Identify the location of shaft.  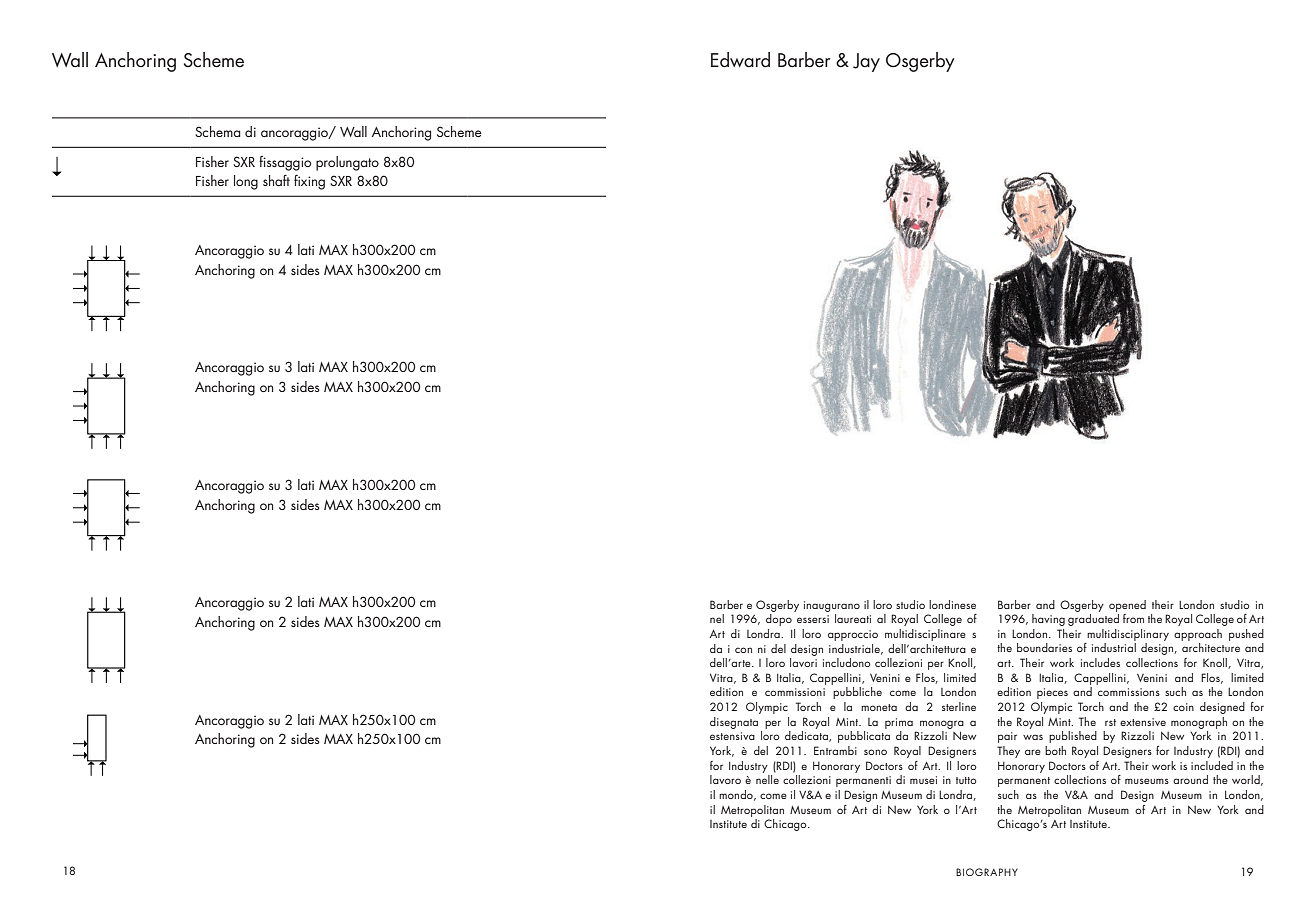
(276, 180).
